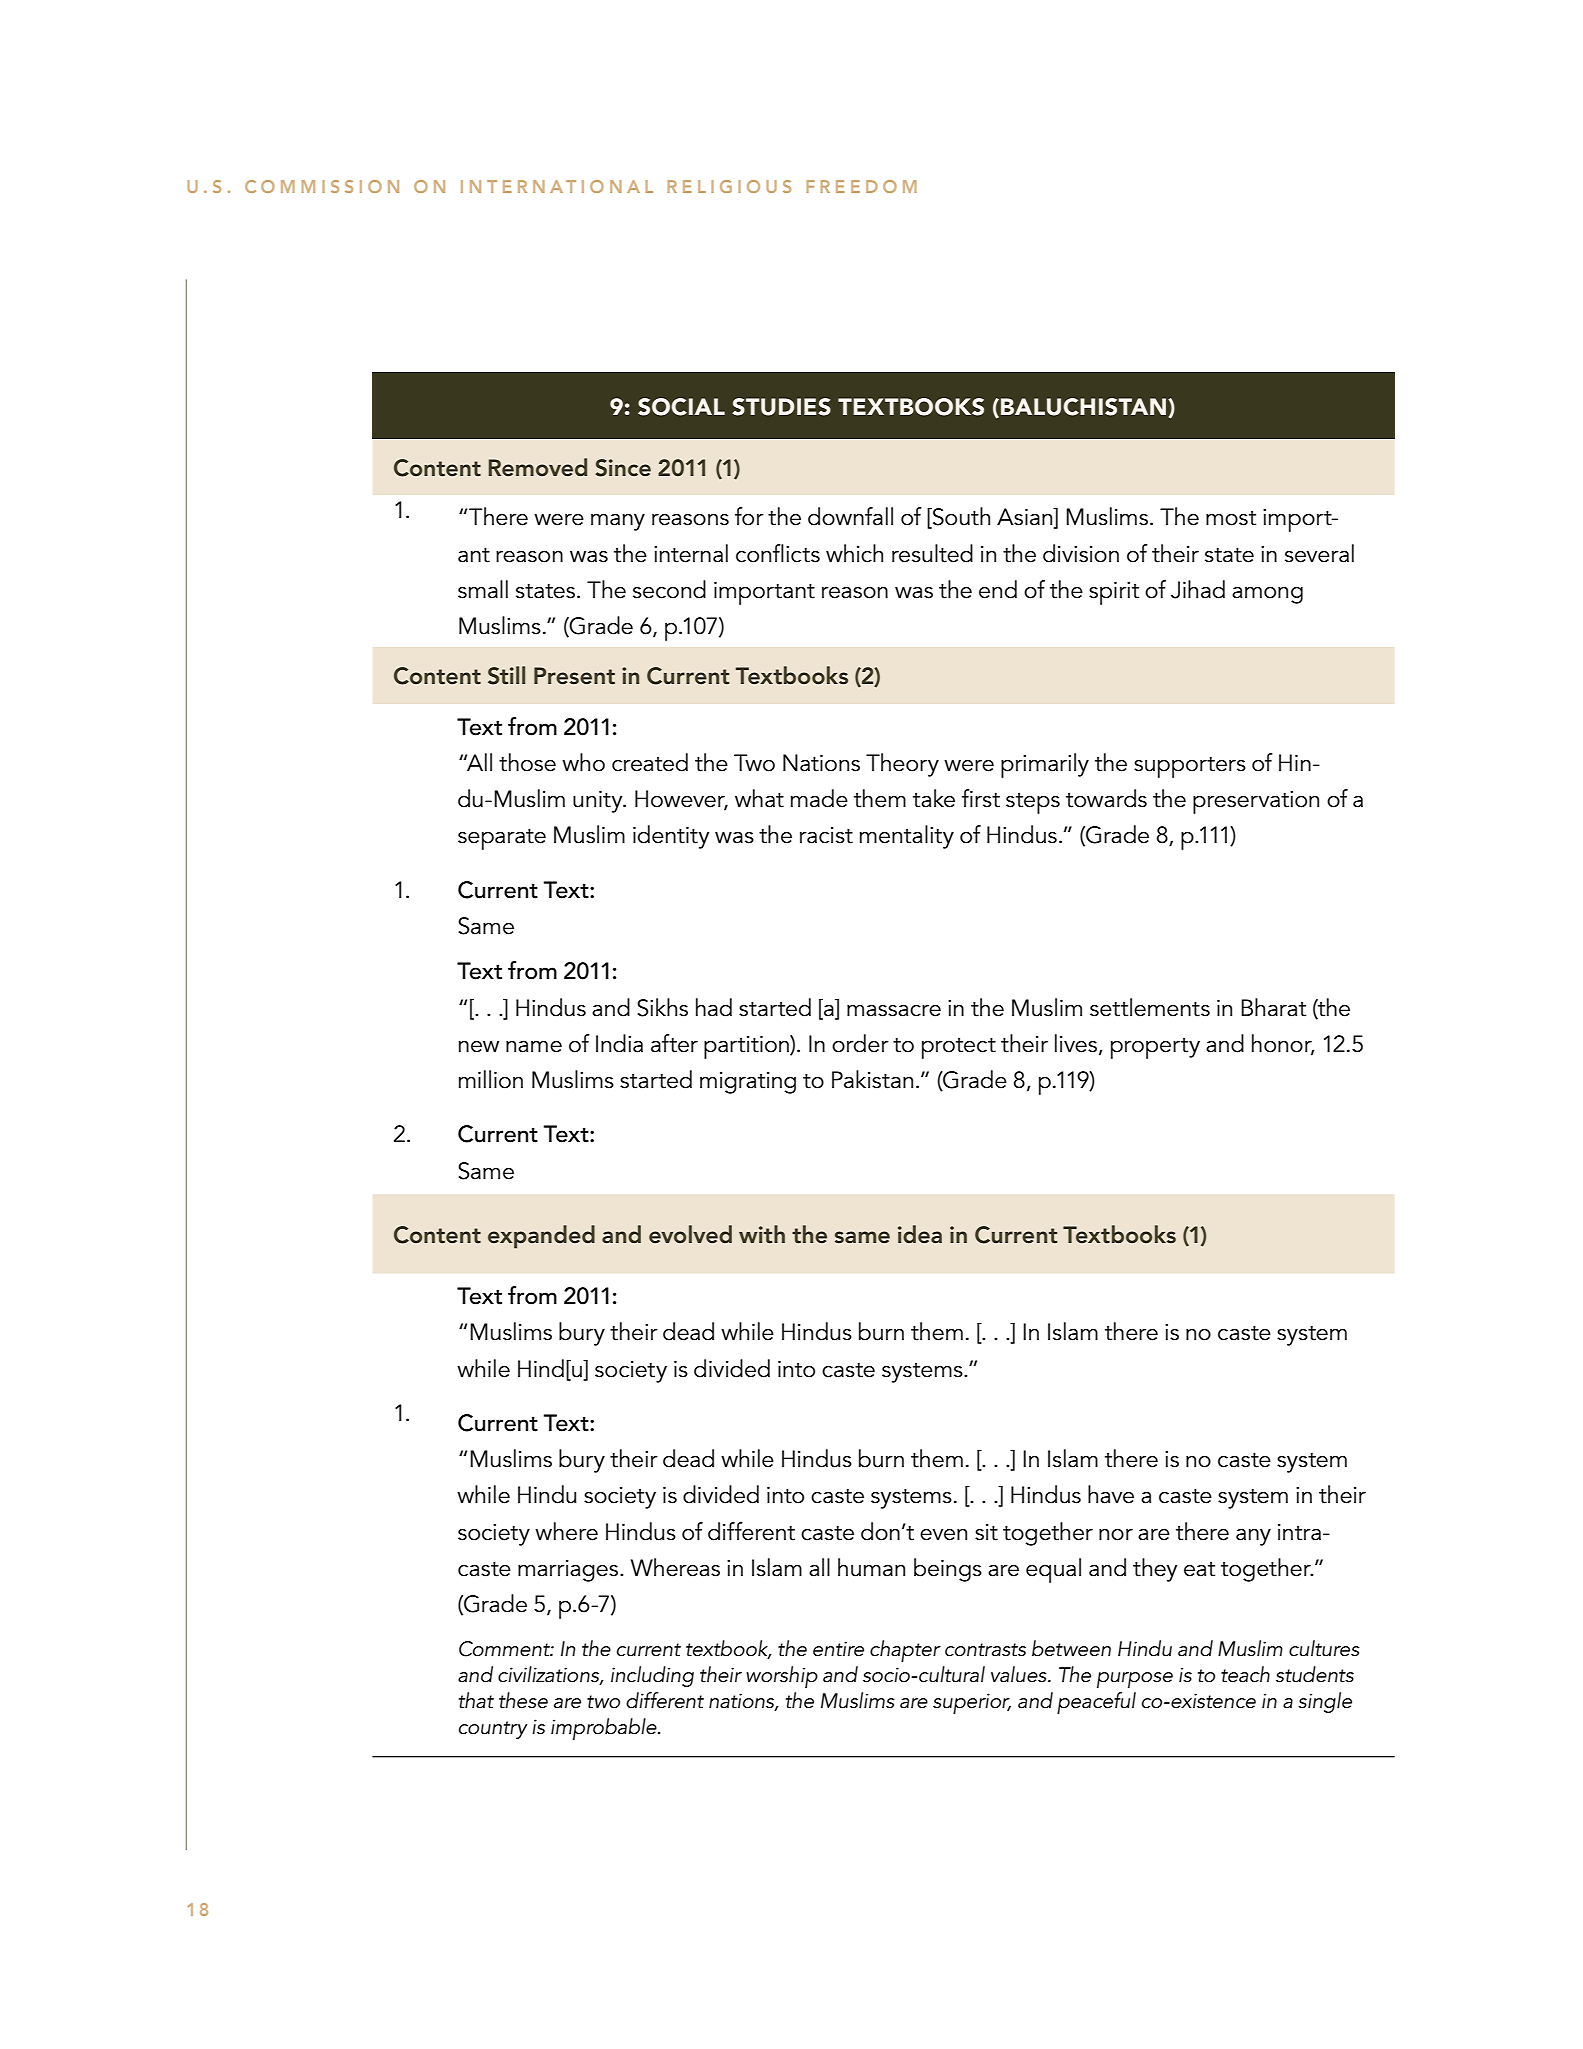 Image resolution: width=1583 pixels, height=2049 pixels. Describe the element at coordinates (850, 516) in the screenshot. I see `downfall` at that location.
